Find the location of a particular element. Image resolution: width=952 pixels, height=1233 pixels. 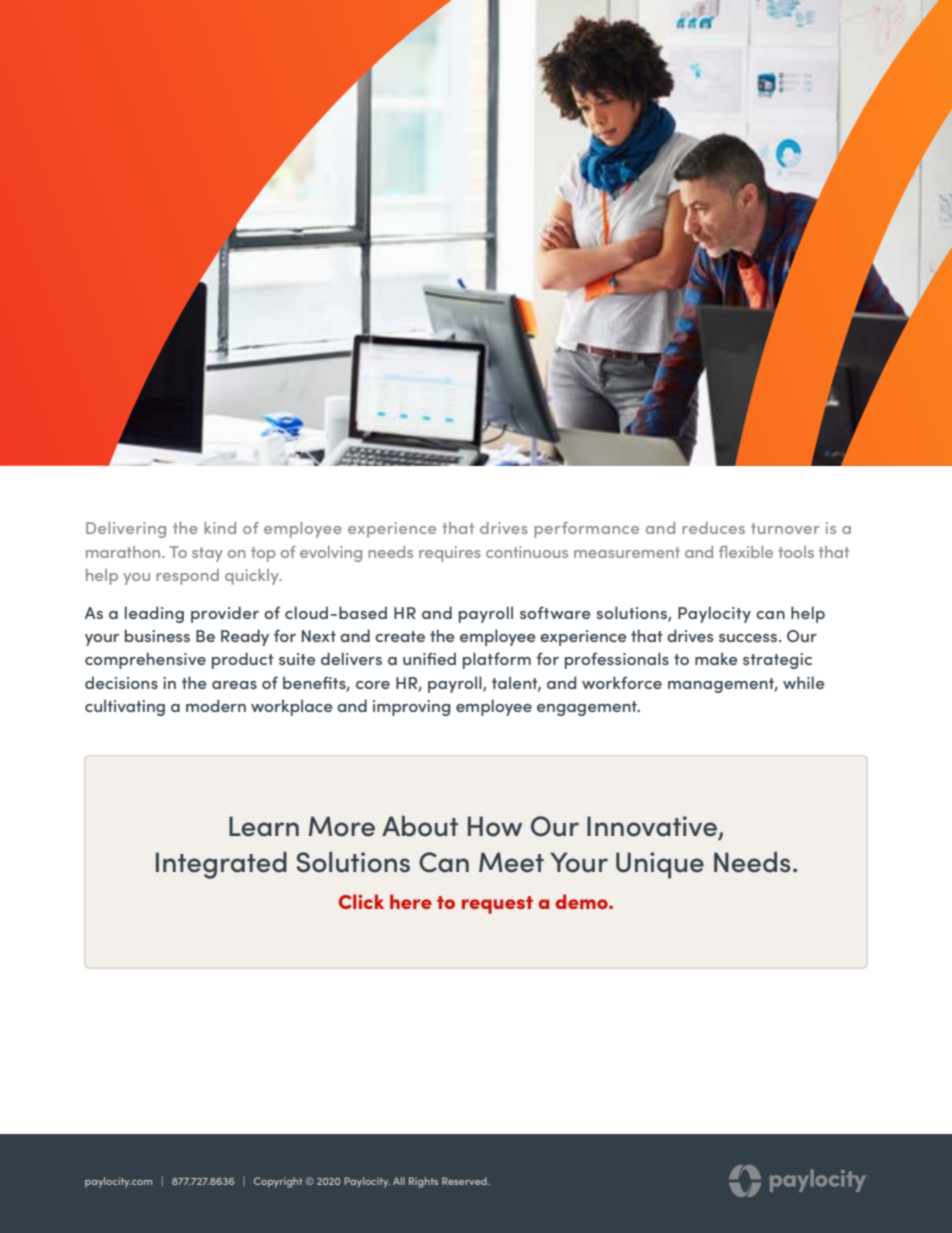

engagement is located at coordinates (588, 708).
